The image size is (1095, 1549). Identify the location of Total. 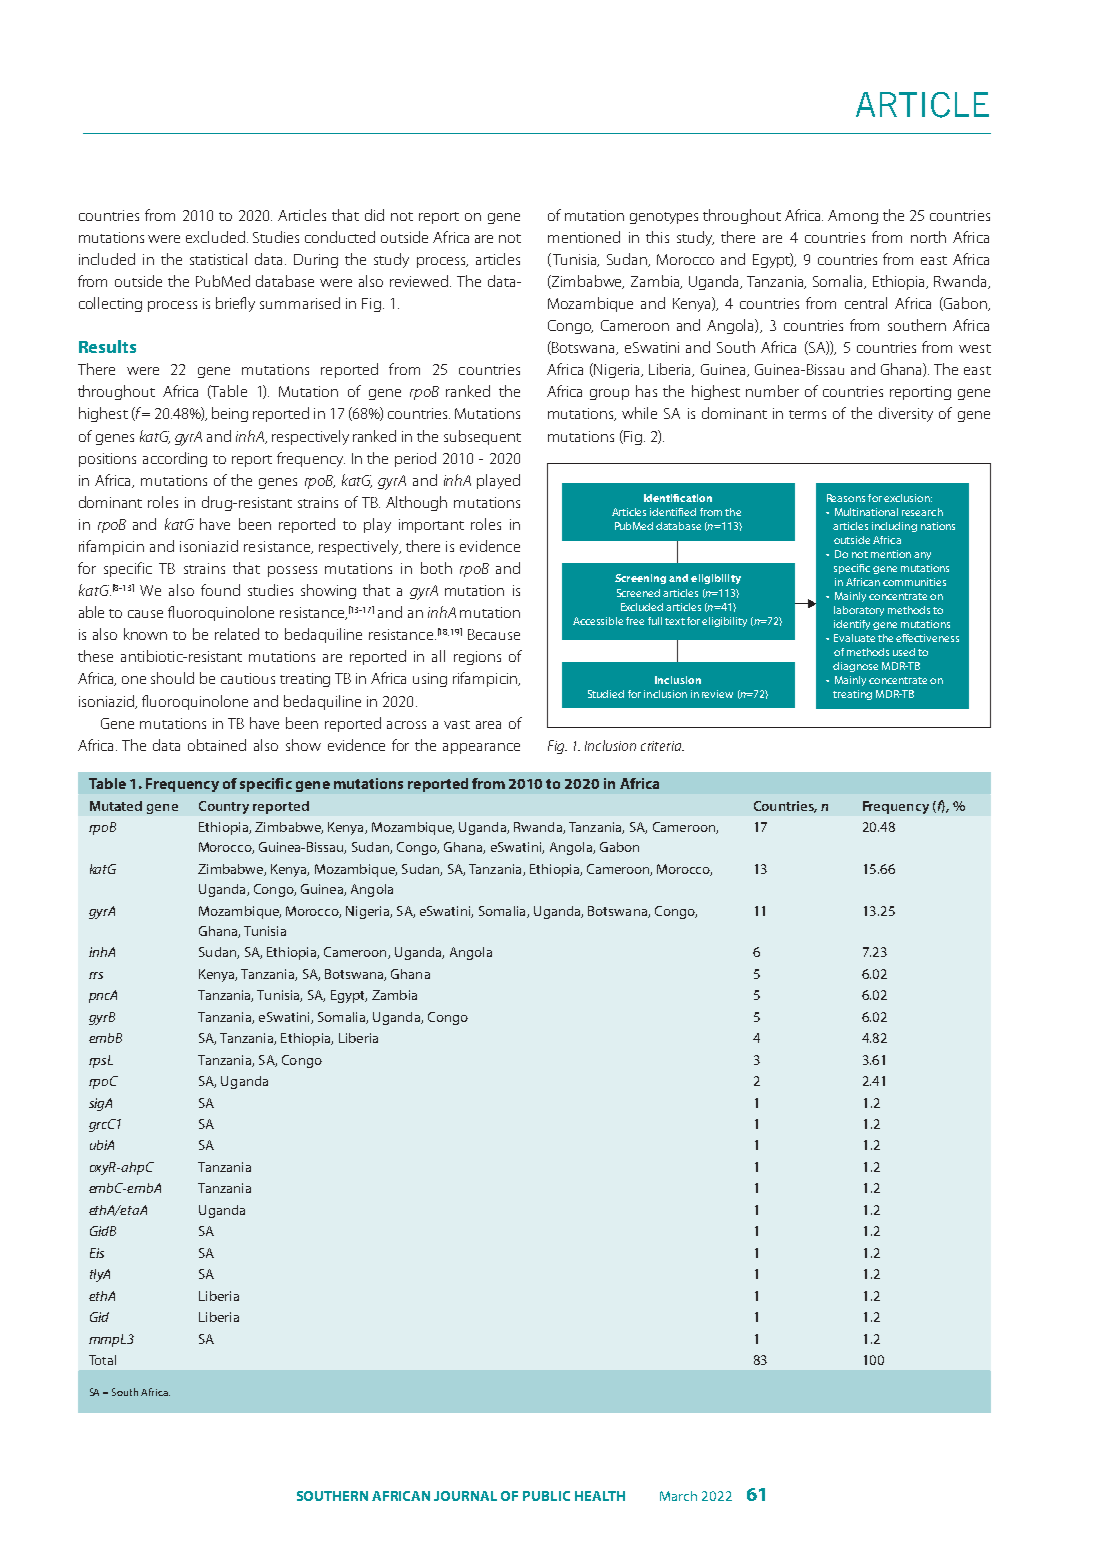
(102, 1360).
